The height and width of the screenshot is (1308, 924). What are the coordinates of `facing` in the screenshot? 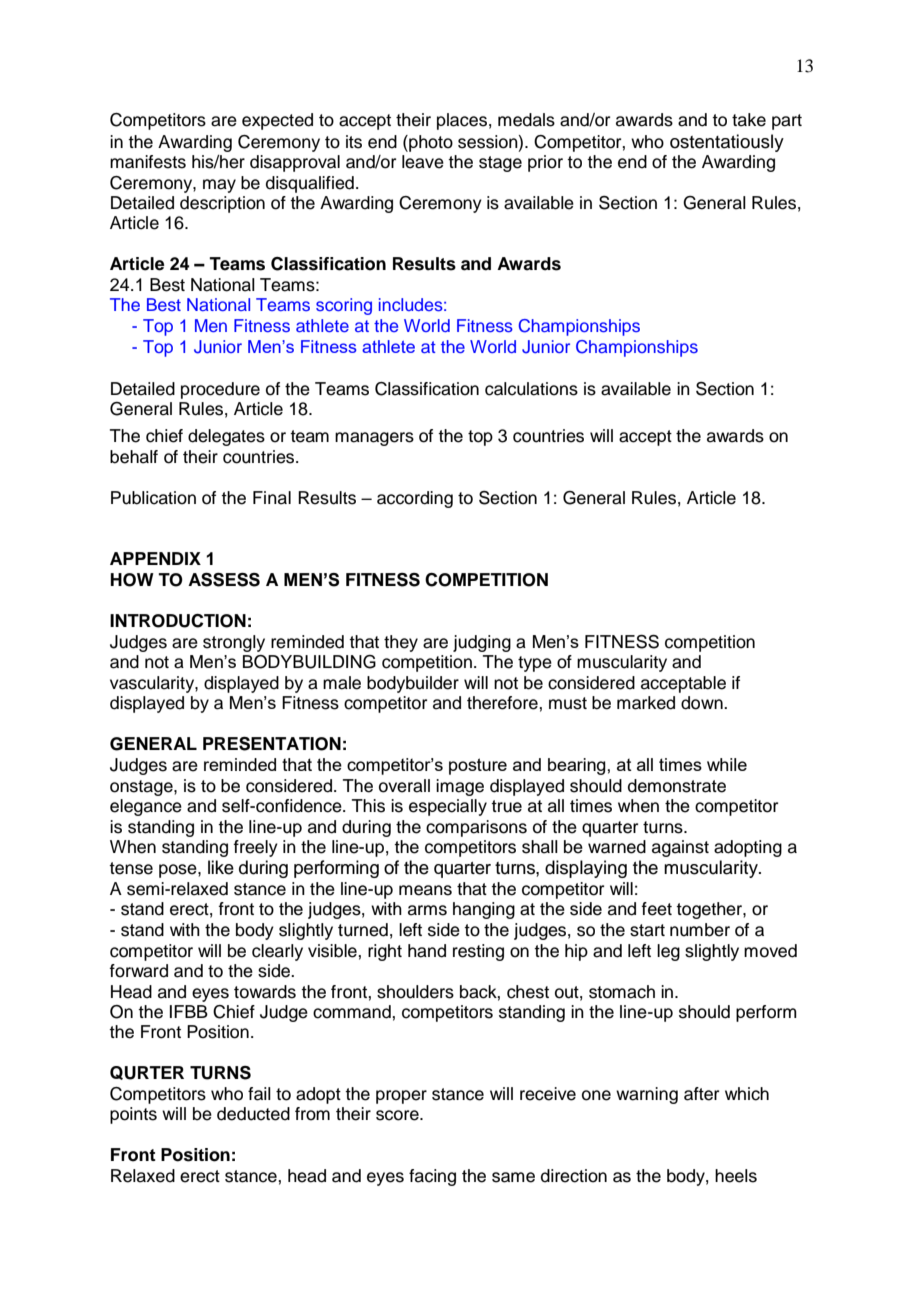 It's located at (432, 1177).
